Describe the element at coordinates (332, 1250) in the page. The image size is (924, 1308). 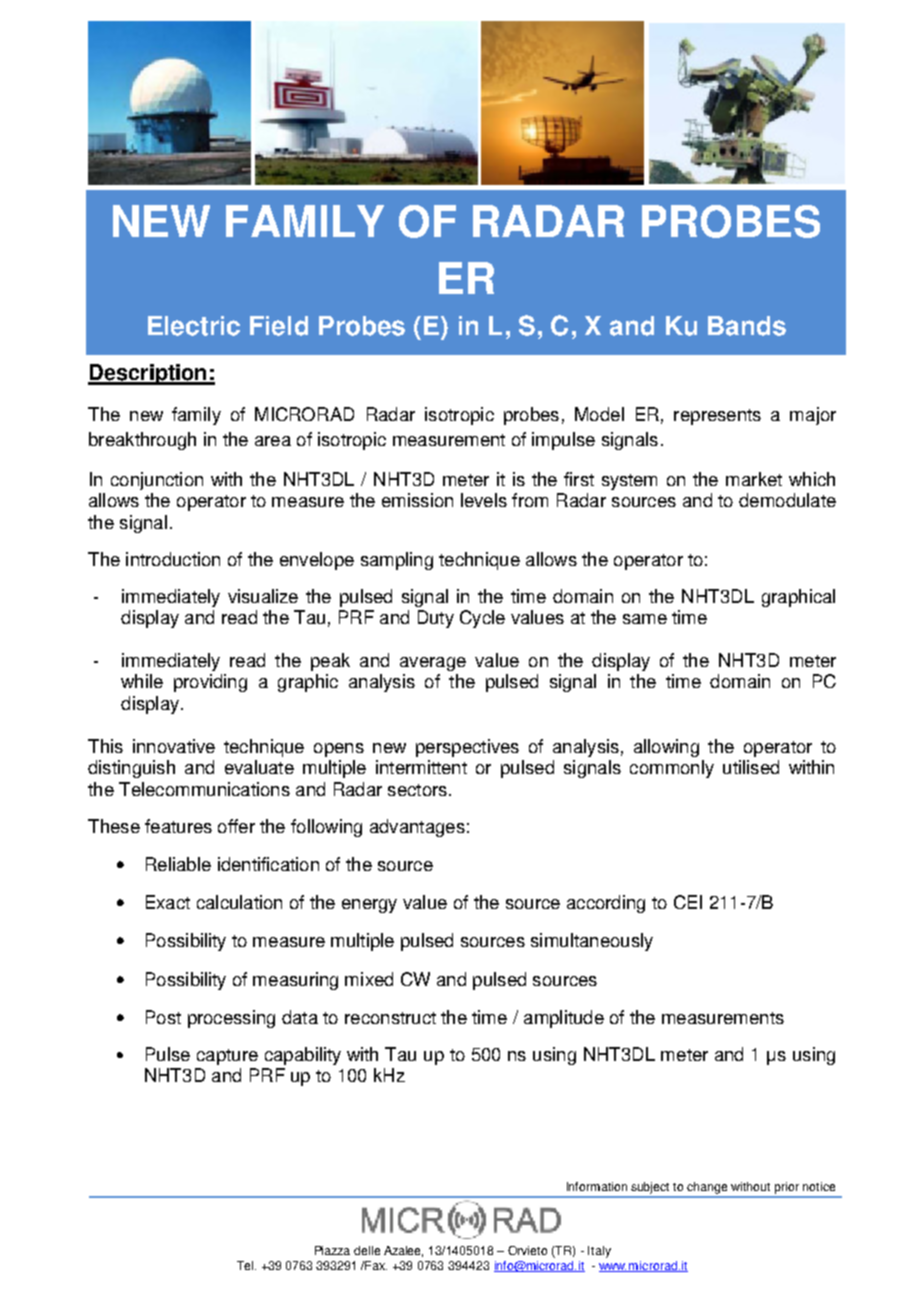
I see `Piazza` at that location.
